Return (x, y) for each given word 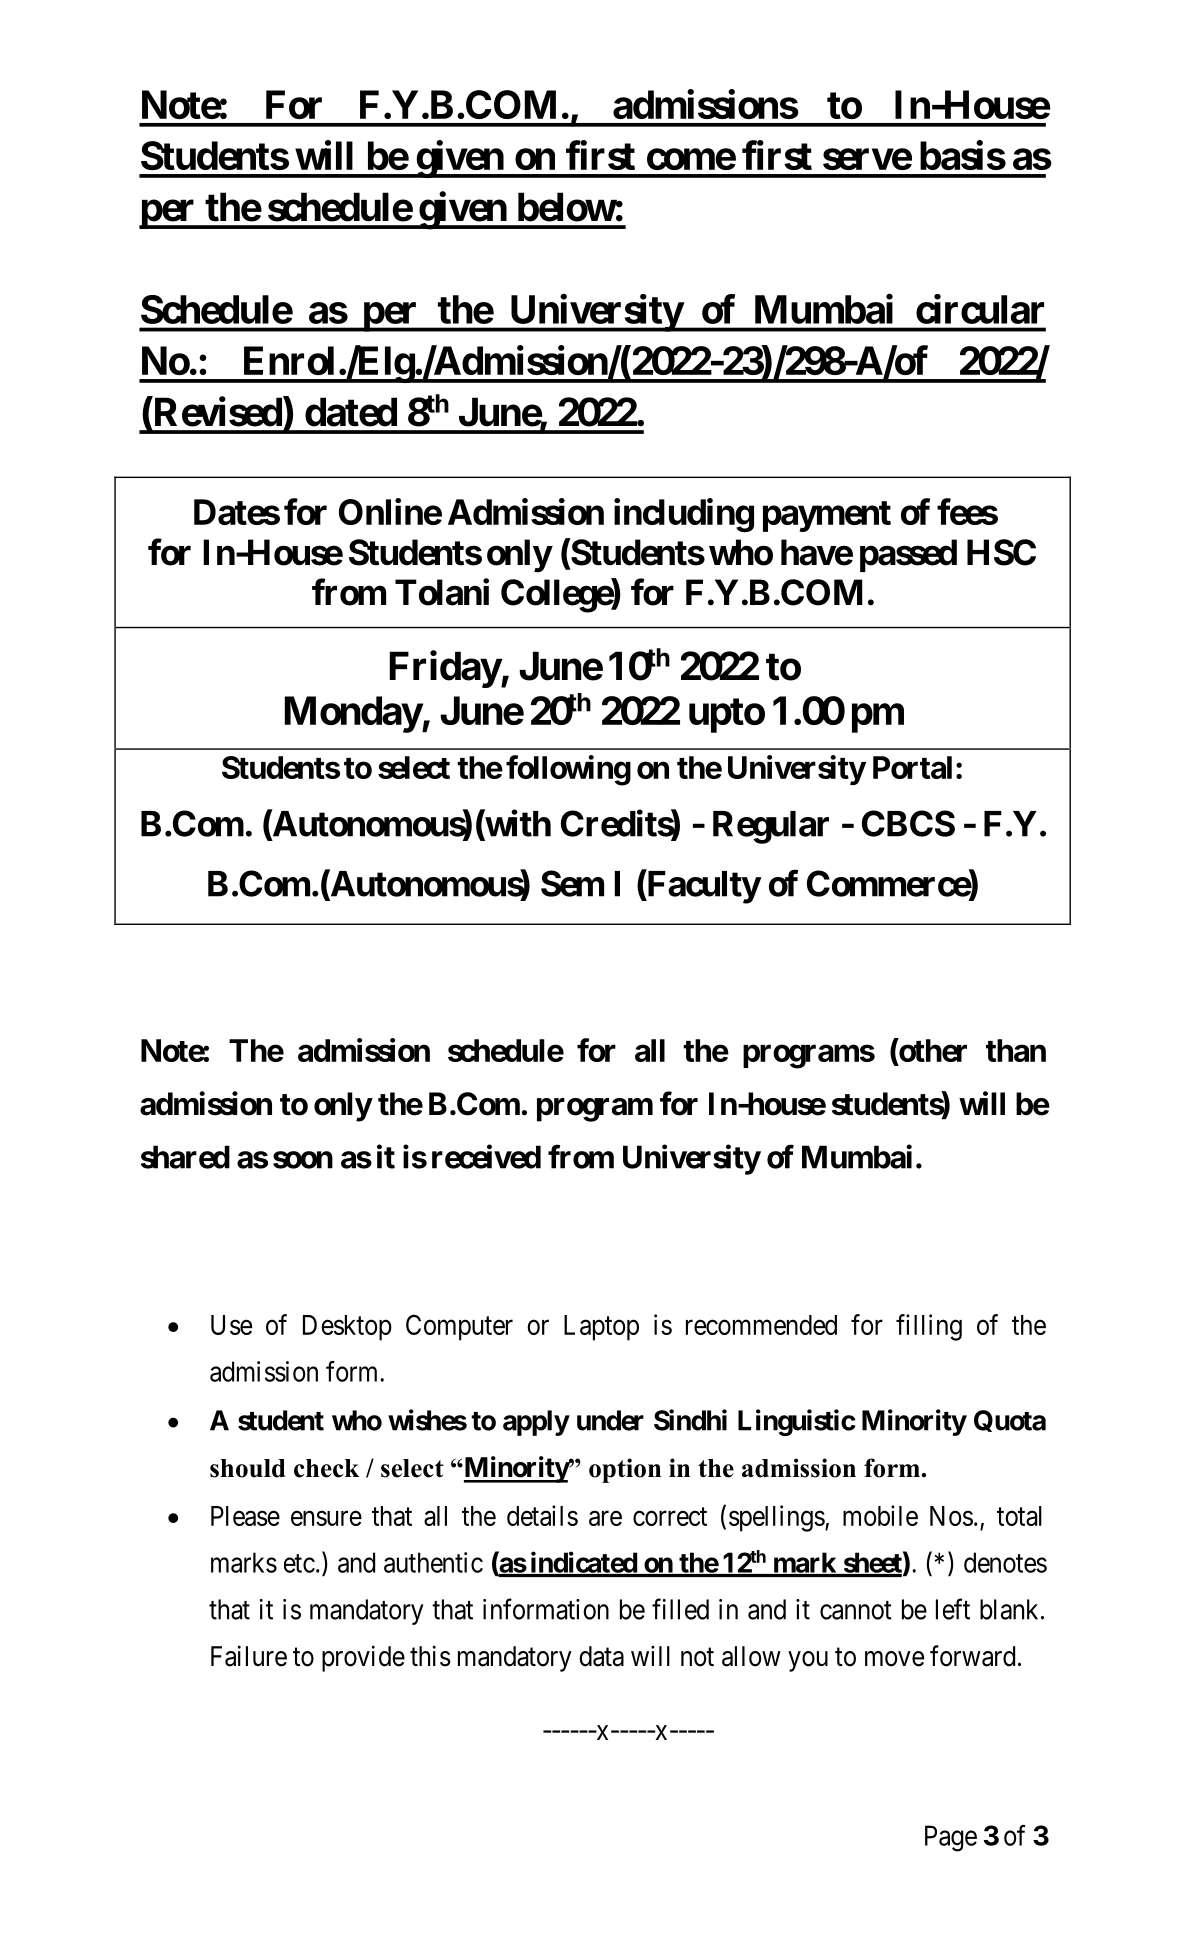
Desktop (347, 1328)
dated (351, 412)
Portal (912, 767)
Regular (771, 827)
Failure (249, 1656)
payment (827, 516)
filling (929, 1327)
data (601, 1656)
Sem (572, 883)
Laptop (601, 1328)
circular (980, 309)
